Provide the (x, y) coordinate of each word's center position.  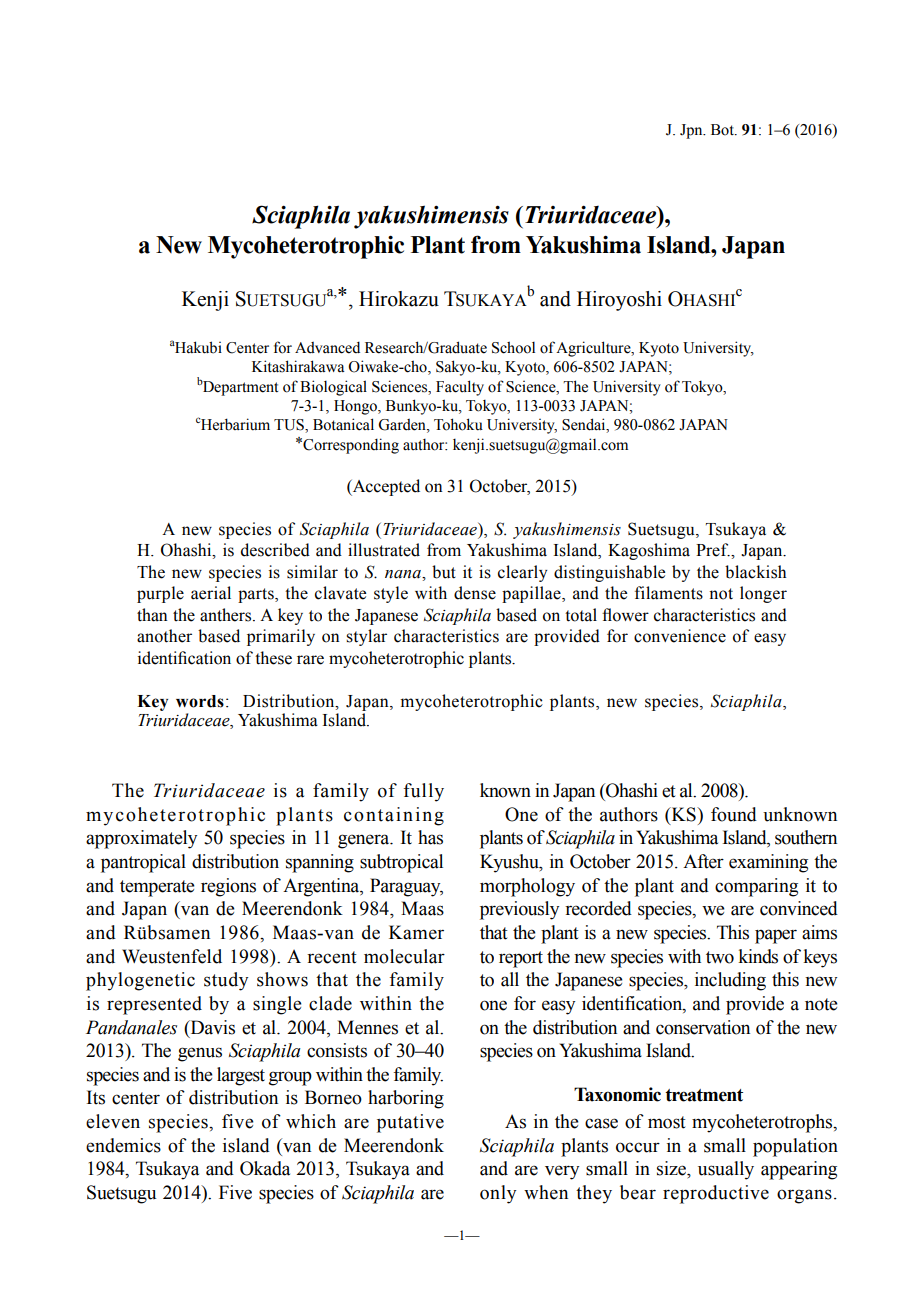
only (498, 1194)
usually (726, 1170)
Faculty (460, 388)
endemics (123, 1145)
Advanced (327, 347)
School (513, 347)
